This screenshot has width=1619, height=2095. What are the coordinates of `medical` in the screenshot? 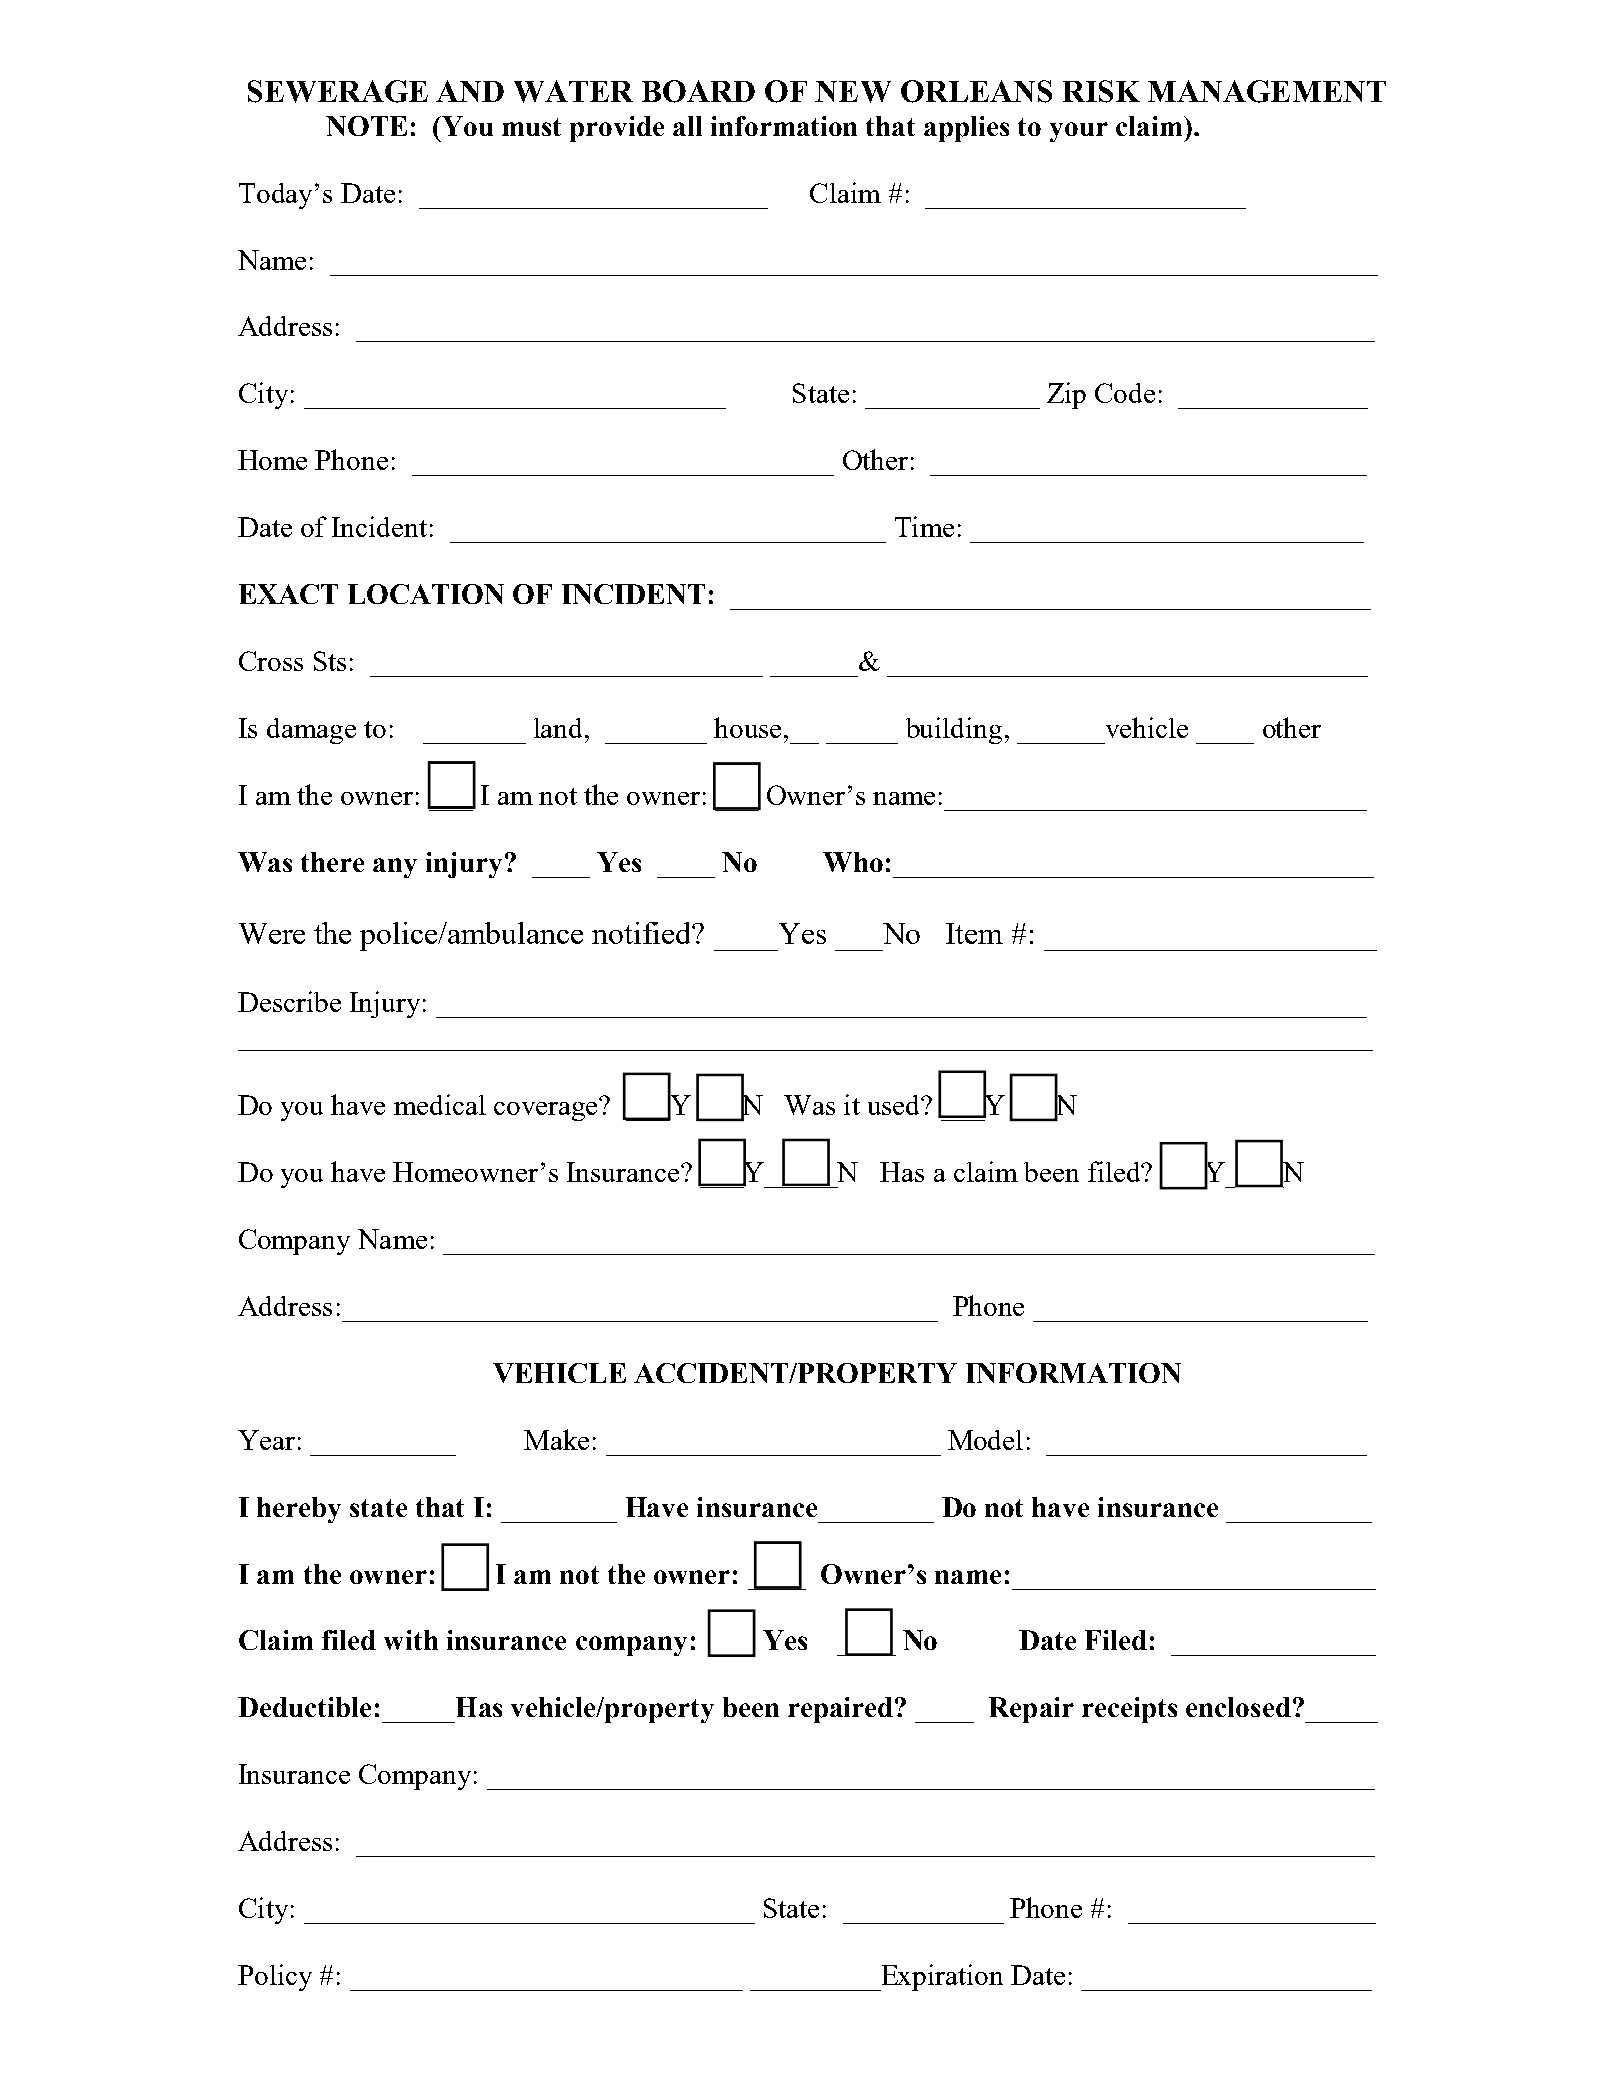 It's located at (440, 1104).
